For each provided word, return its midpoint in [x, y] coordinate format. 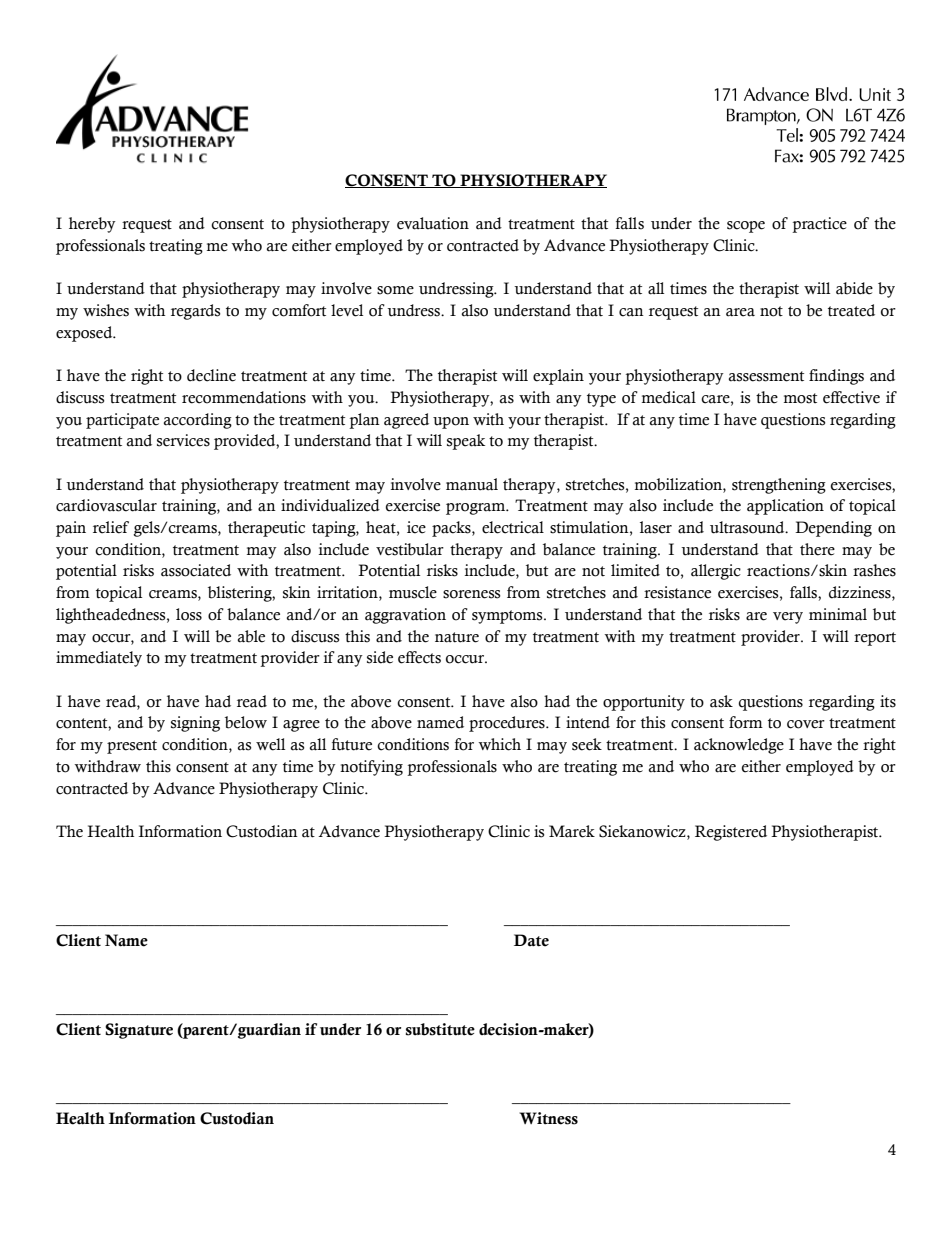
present [132, 747]
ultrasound [748, 527]
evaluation [433, 223]
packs [452, 529]
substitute [440, 1029]
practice [819, 225]
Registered [731, 833]
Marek [572, 831]
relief [111, 527]
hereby [92, 225]
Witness [548, 1118]
